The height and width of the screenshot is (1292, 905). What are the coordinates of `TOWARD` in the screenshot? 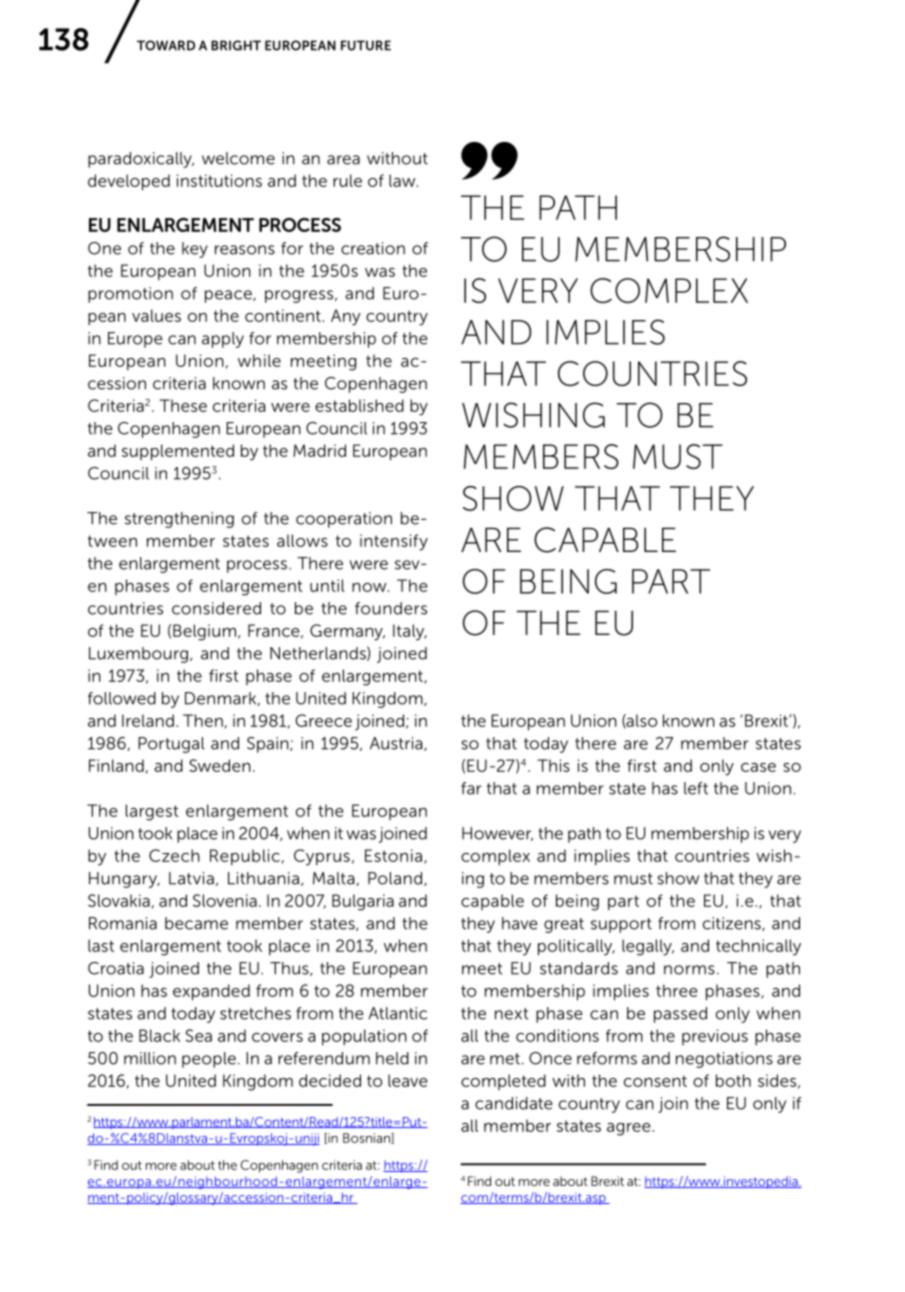 It's located at (166, 45).
